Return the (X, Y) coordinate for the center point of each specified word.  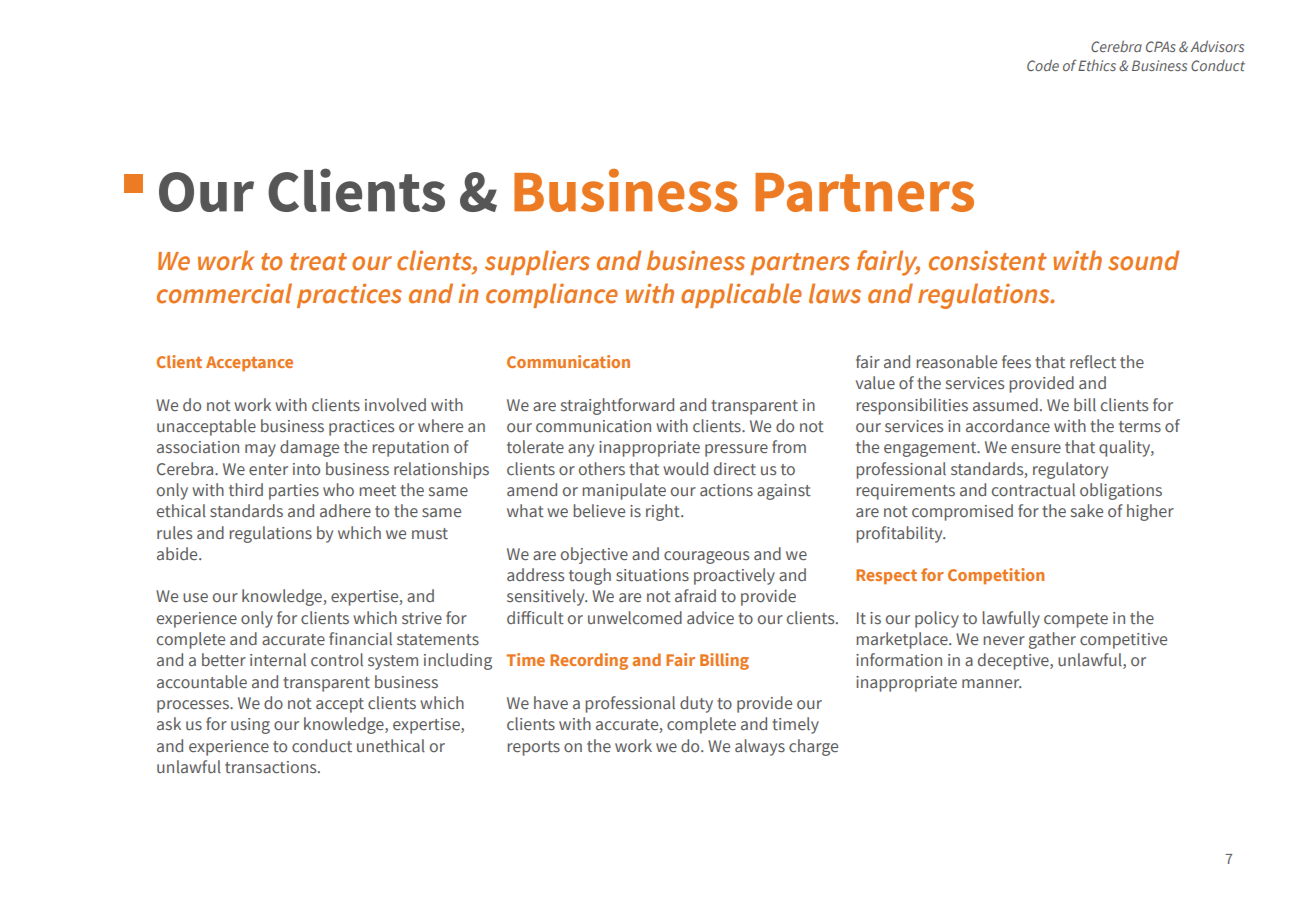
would (685, 469)
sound (1143, 260)
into (306, 469)
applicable (741, 295)
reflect (1093, 362)
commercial (224, 293)
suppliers (537, 262)
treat (318, 262)
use (195, 598)
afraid (695, 595)
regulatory (1070, 470)
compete (1076, 620)
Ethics (1097, 65)
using (250, 726)
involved (395, 405)
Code (1043, 65)
